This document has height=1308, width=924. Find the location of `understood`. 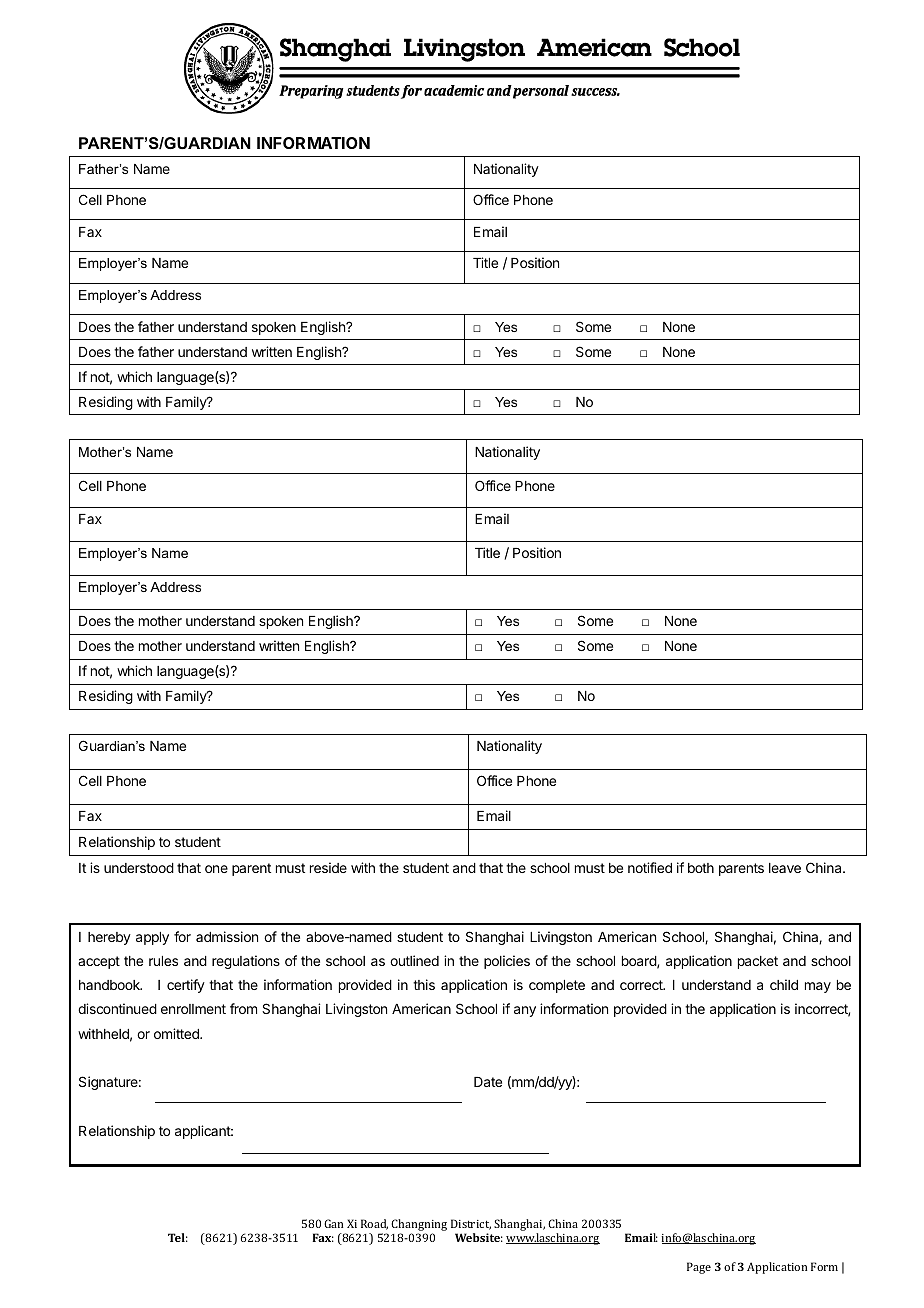

understood is located at coordinates (139, 868).
